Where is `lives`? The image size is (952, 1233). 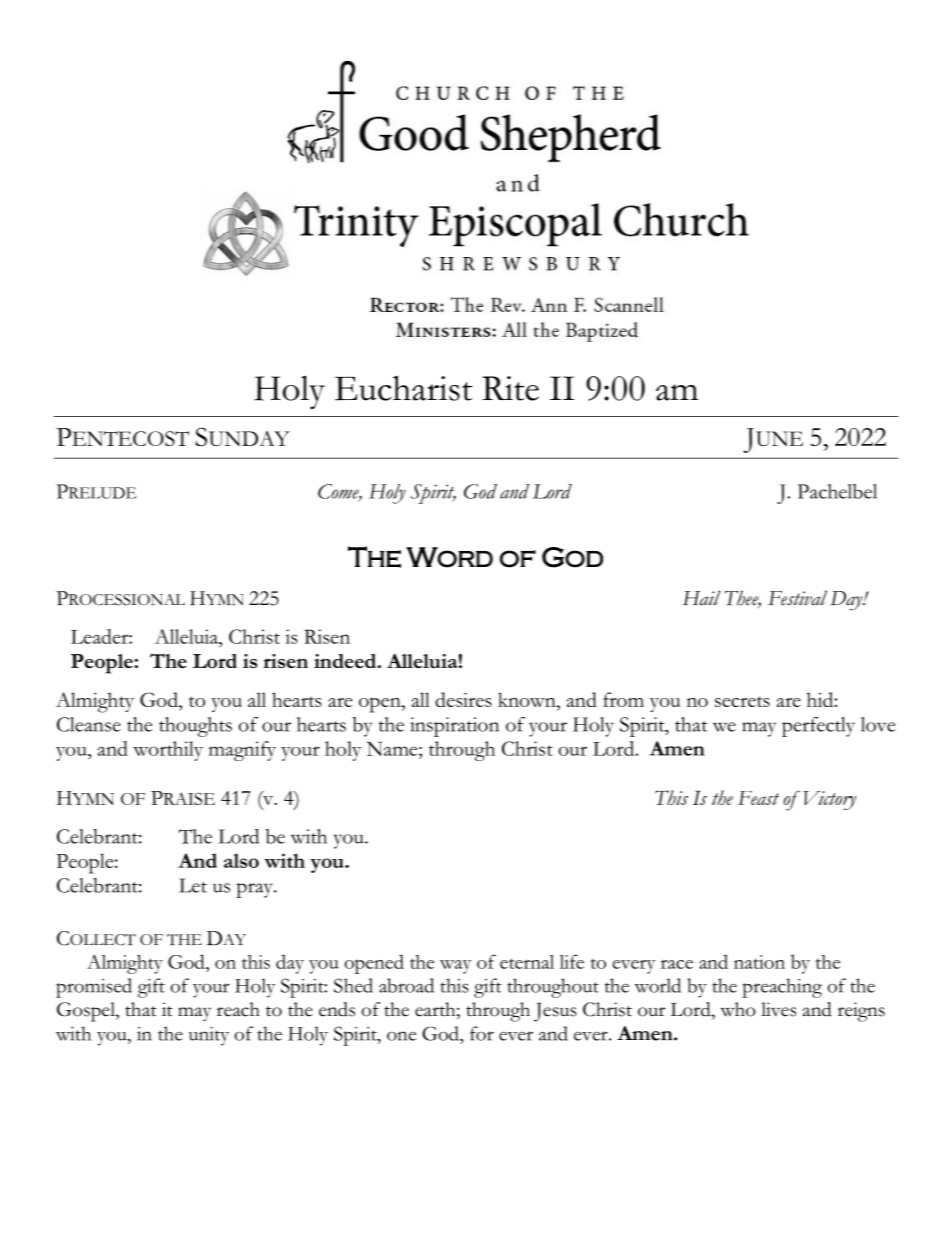 lives is located at coordinates (778, 1009).
